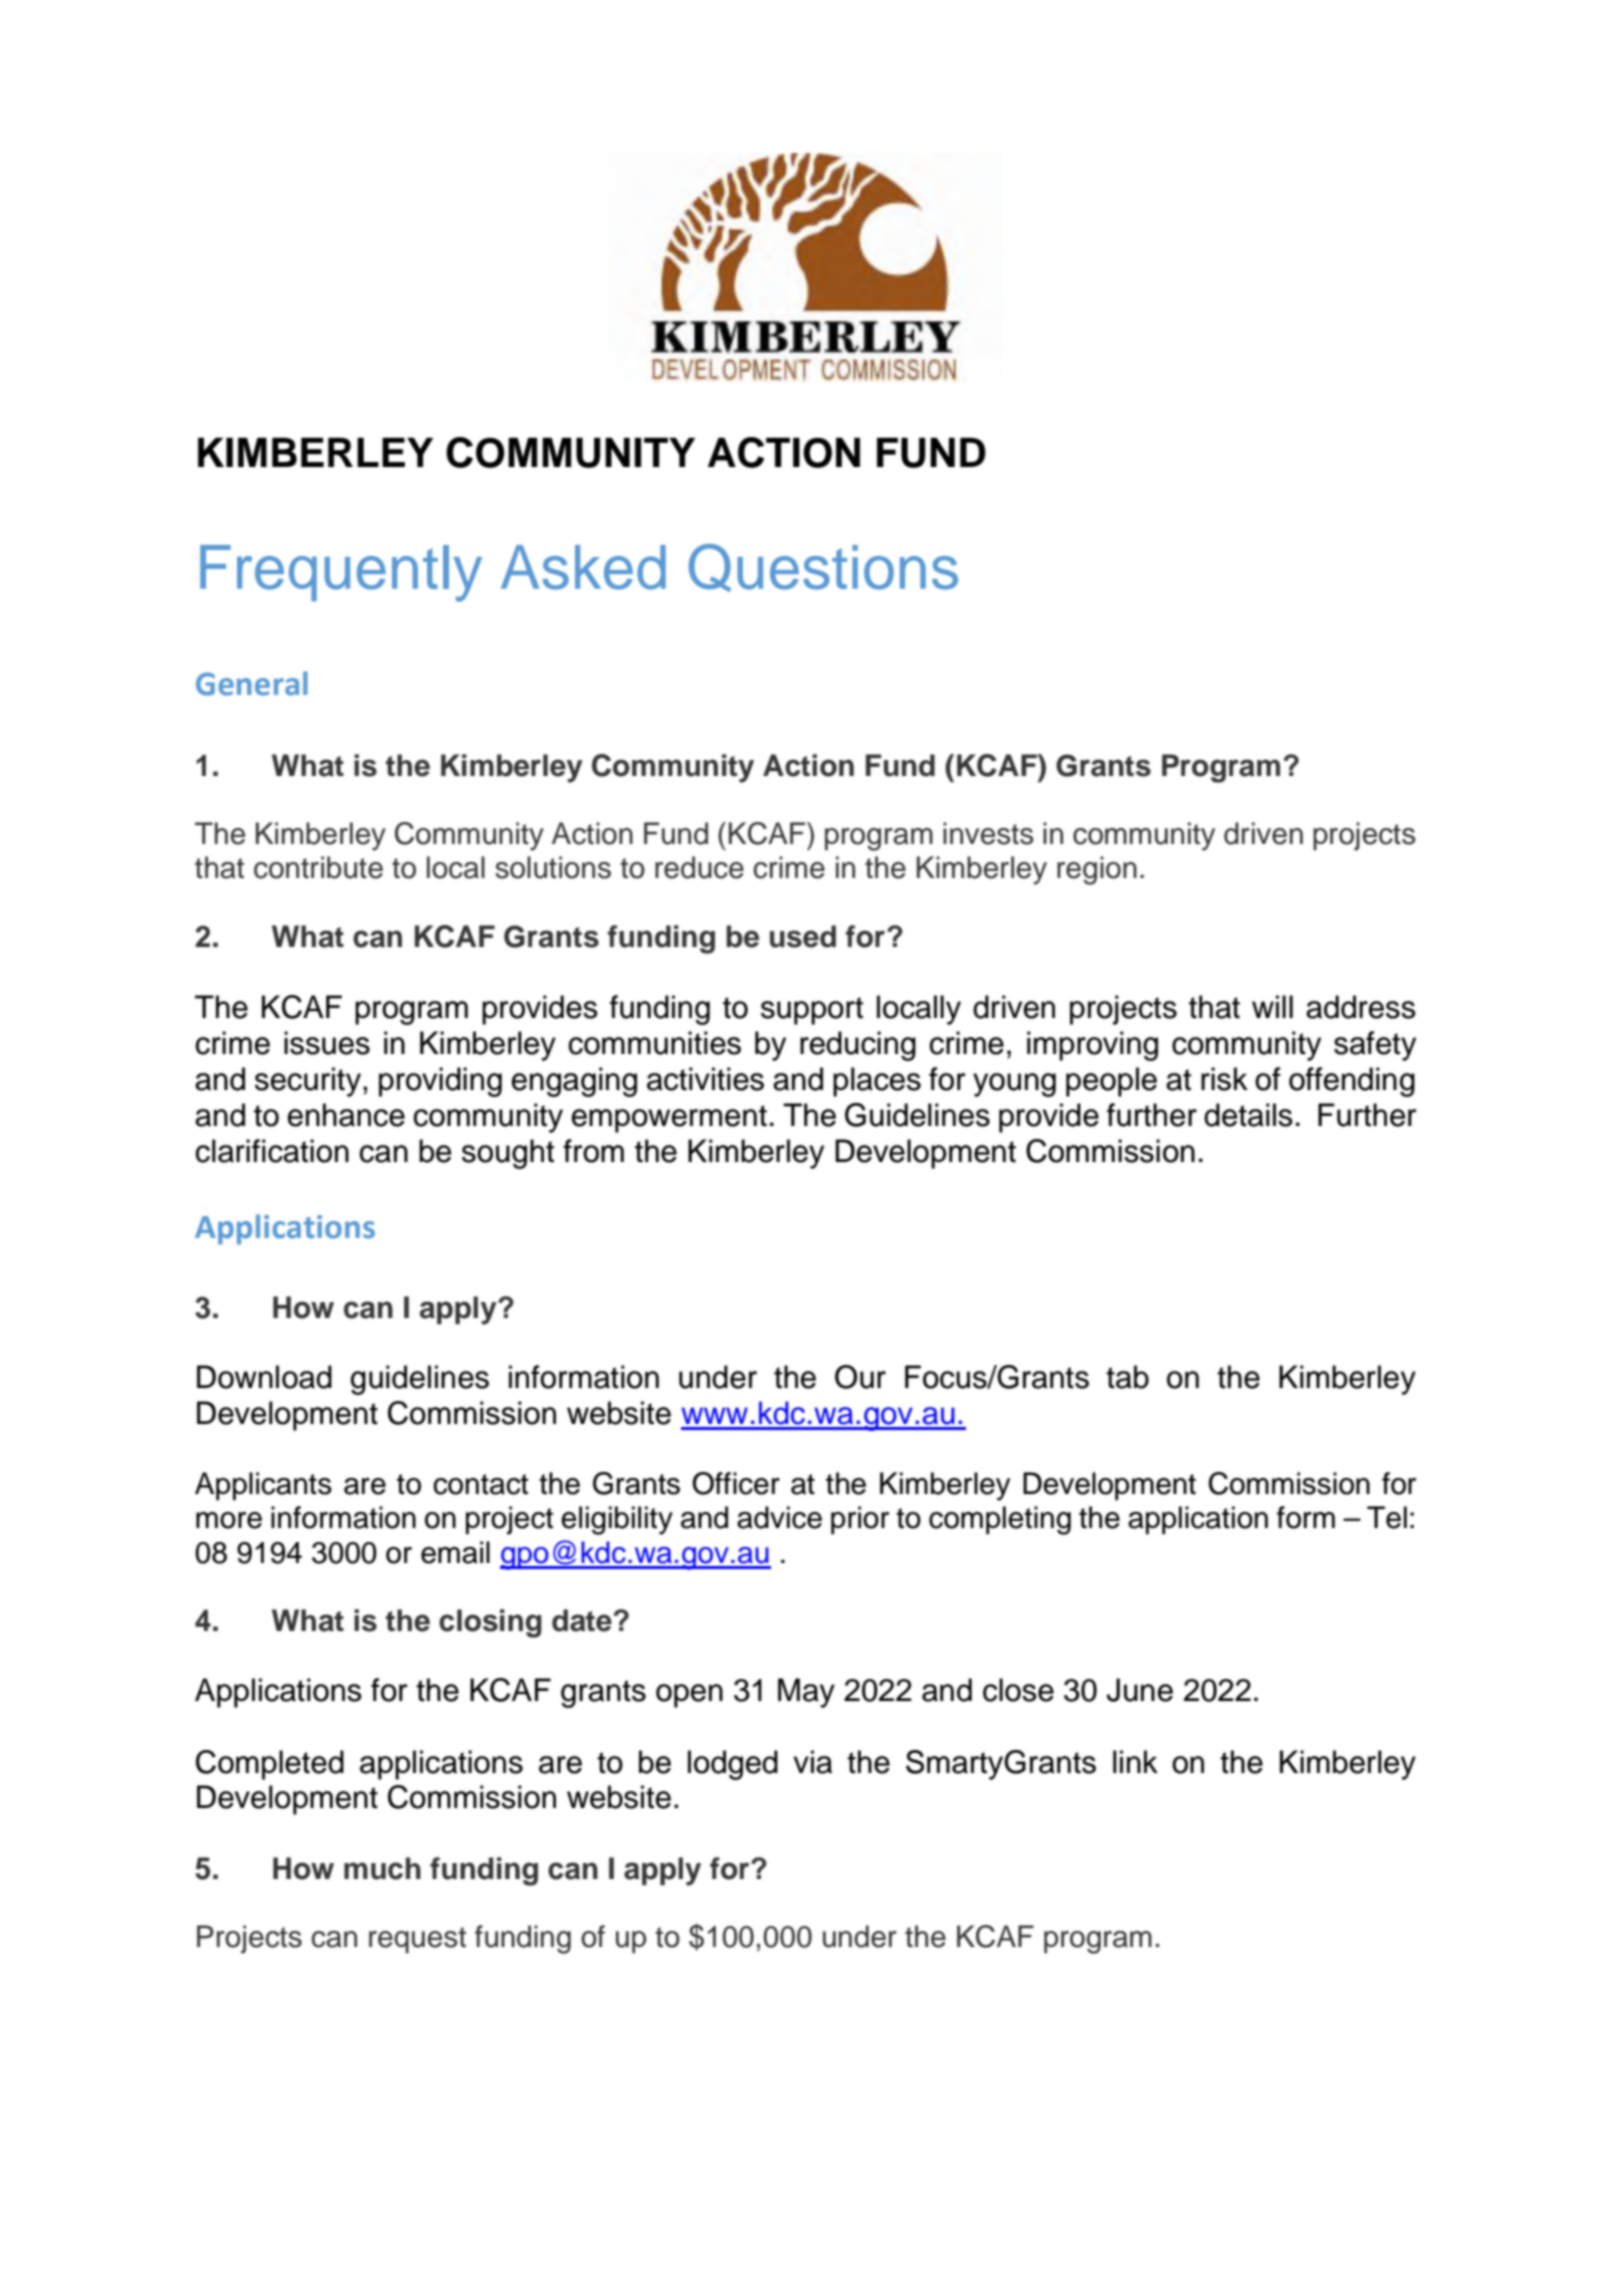 Image resolution: width=1612 pixels, height=2281 pixels. What do you see at coordinates (341, 573) in the screenshot?
I see `Frequently` at bounding box center [341, 573].
